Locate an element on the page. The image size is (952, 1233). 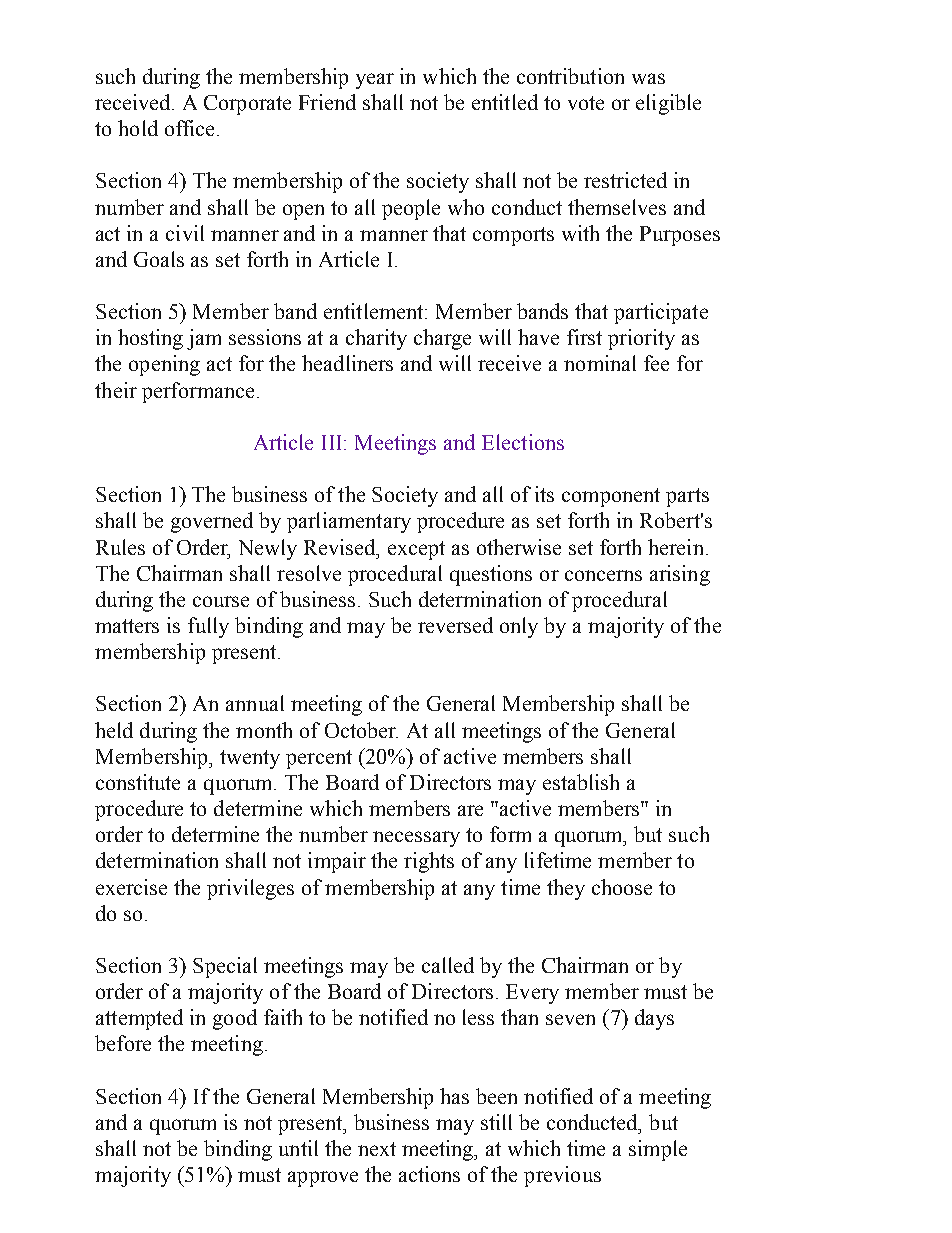
year is located at coordinates (375, 81).
